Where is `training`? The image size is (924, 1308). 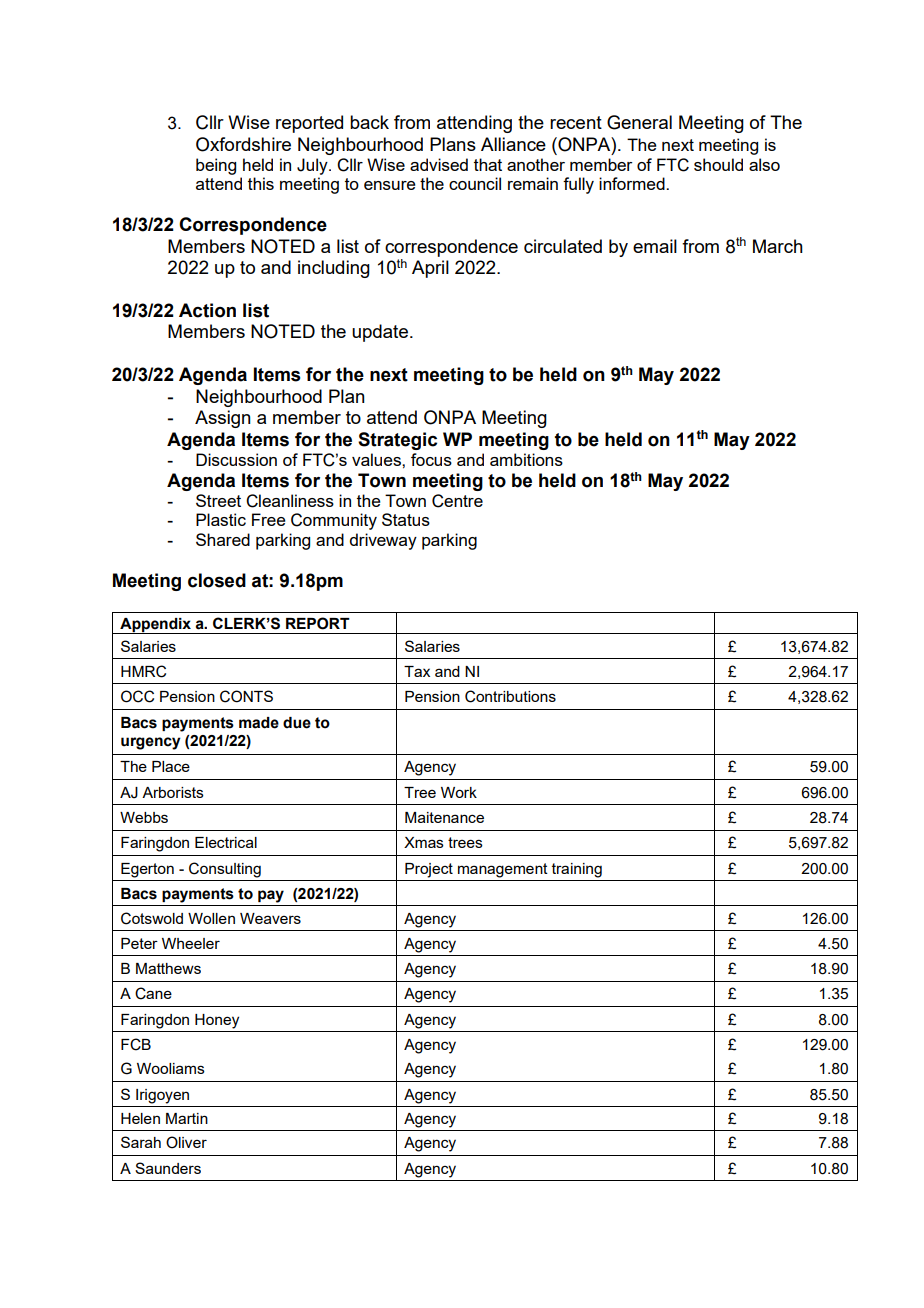 training is located at coordinates (577, 870).
